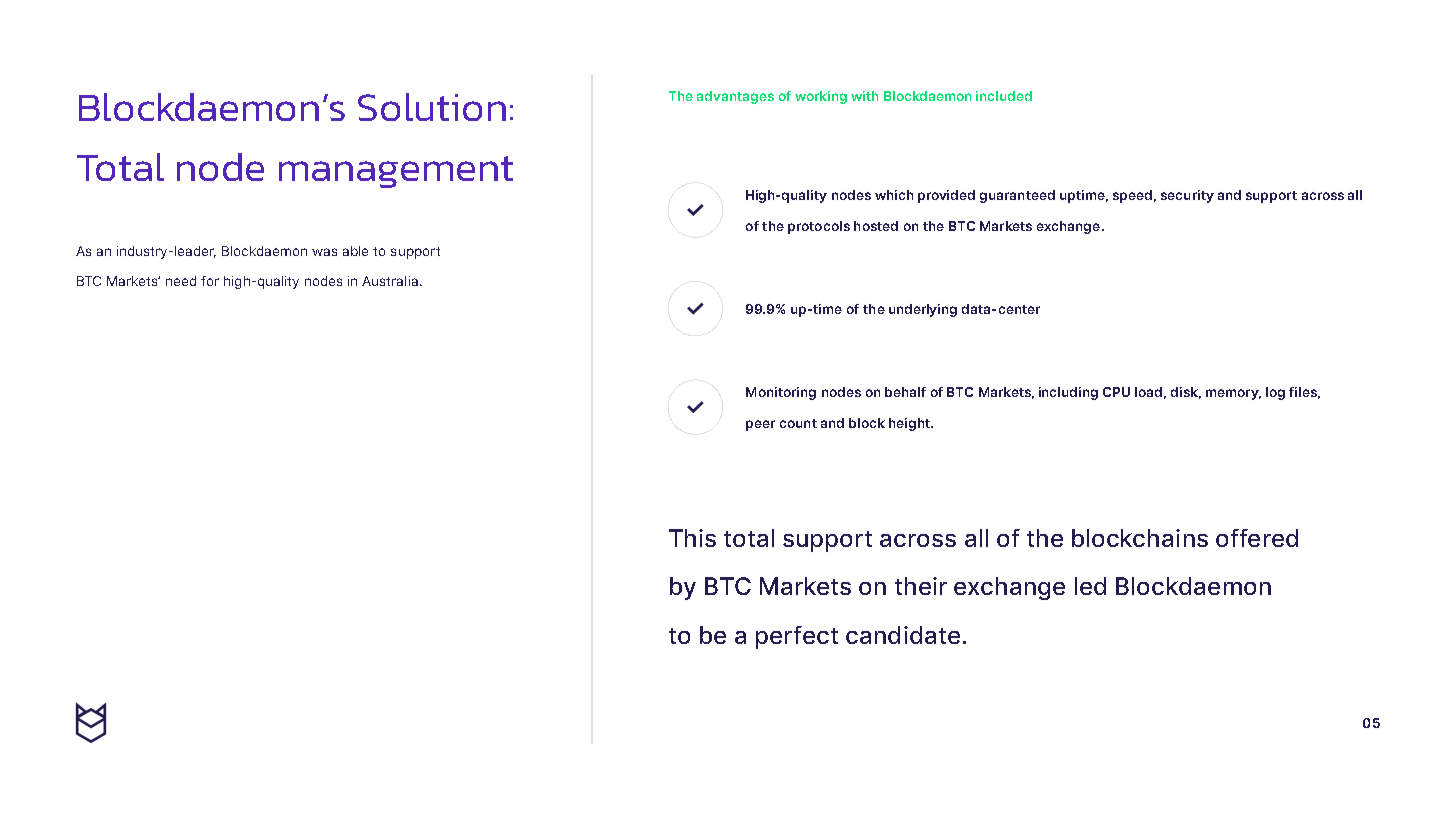 Image resolution: width=1456 pixels, height=819 pixels. Describe the element at coordinates (903, 635) in the page. I see `candidate` at that location.
